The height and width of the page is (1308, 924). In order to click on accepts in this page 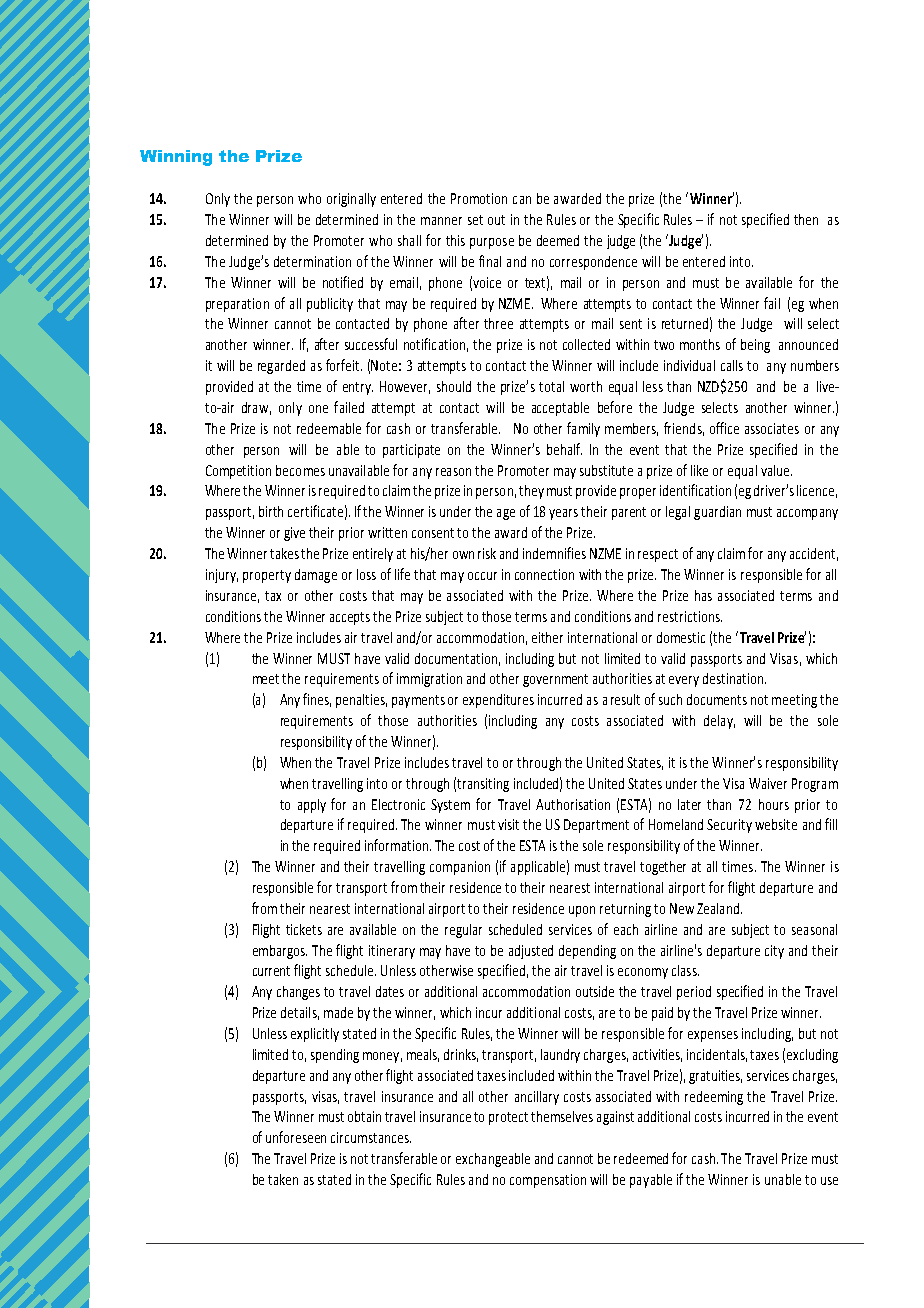, I will do `click(350, 618)`.
